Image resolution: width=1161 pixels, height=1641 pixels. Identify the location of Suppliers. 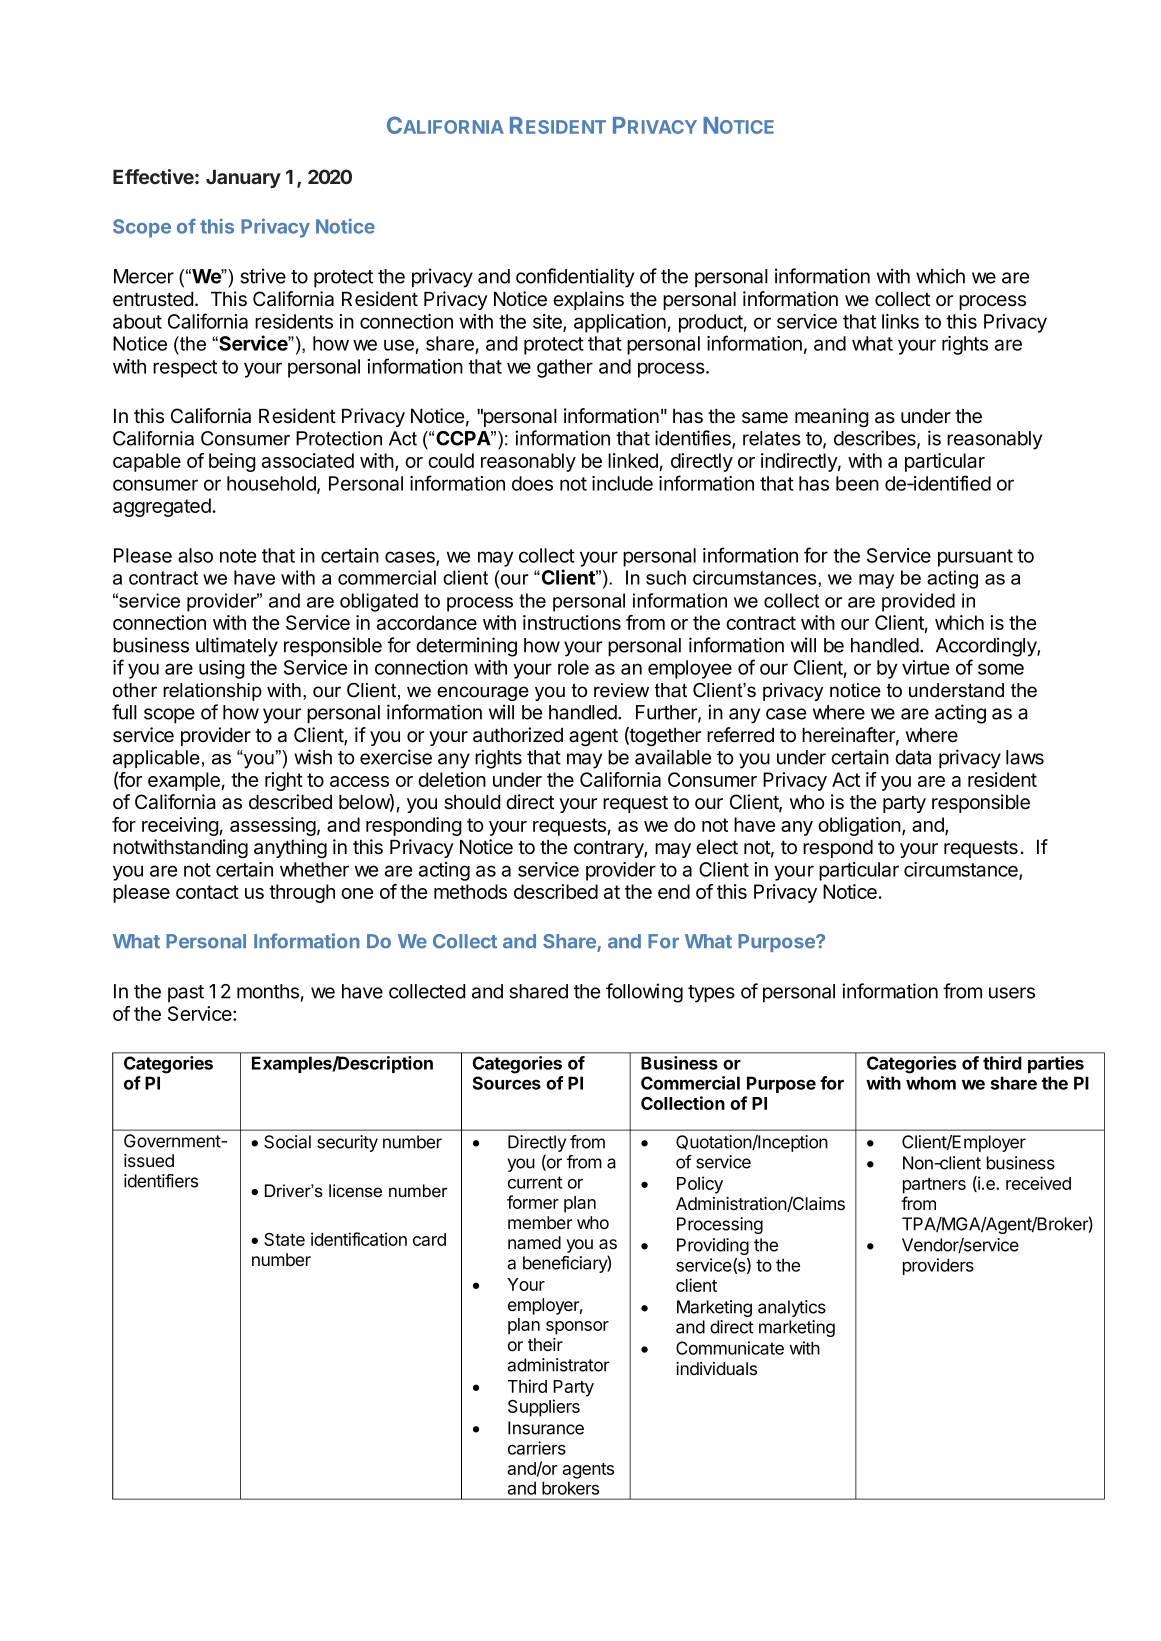
(544, 1408).
